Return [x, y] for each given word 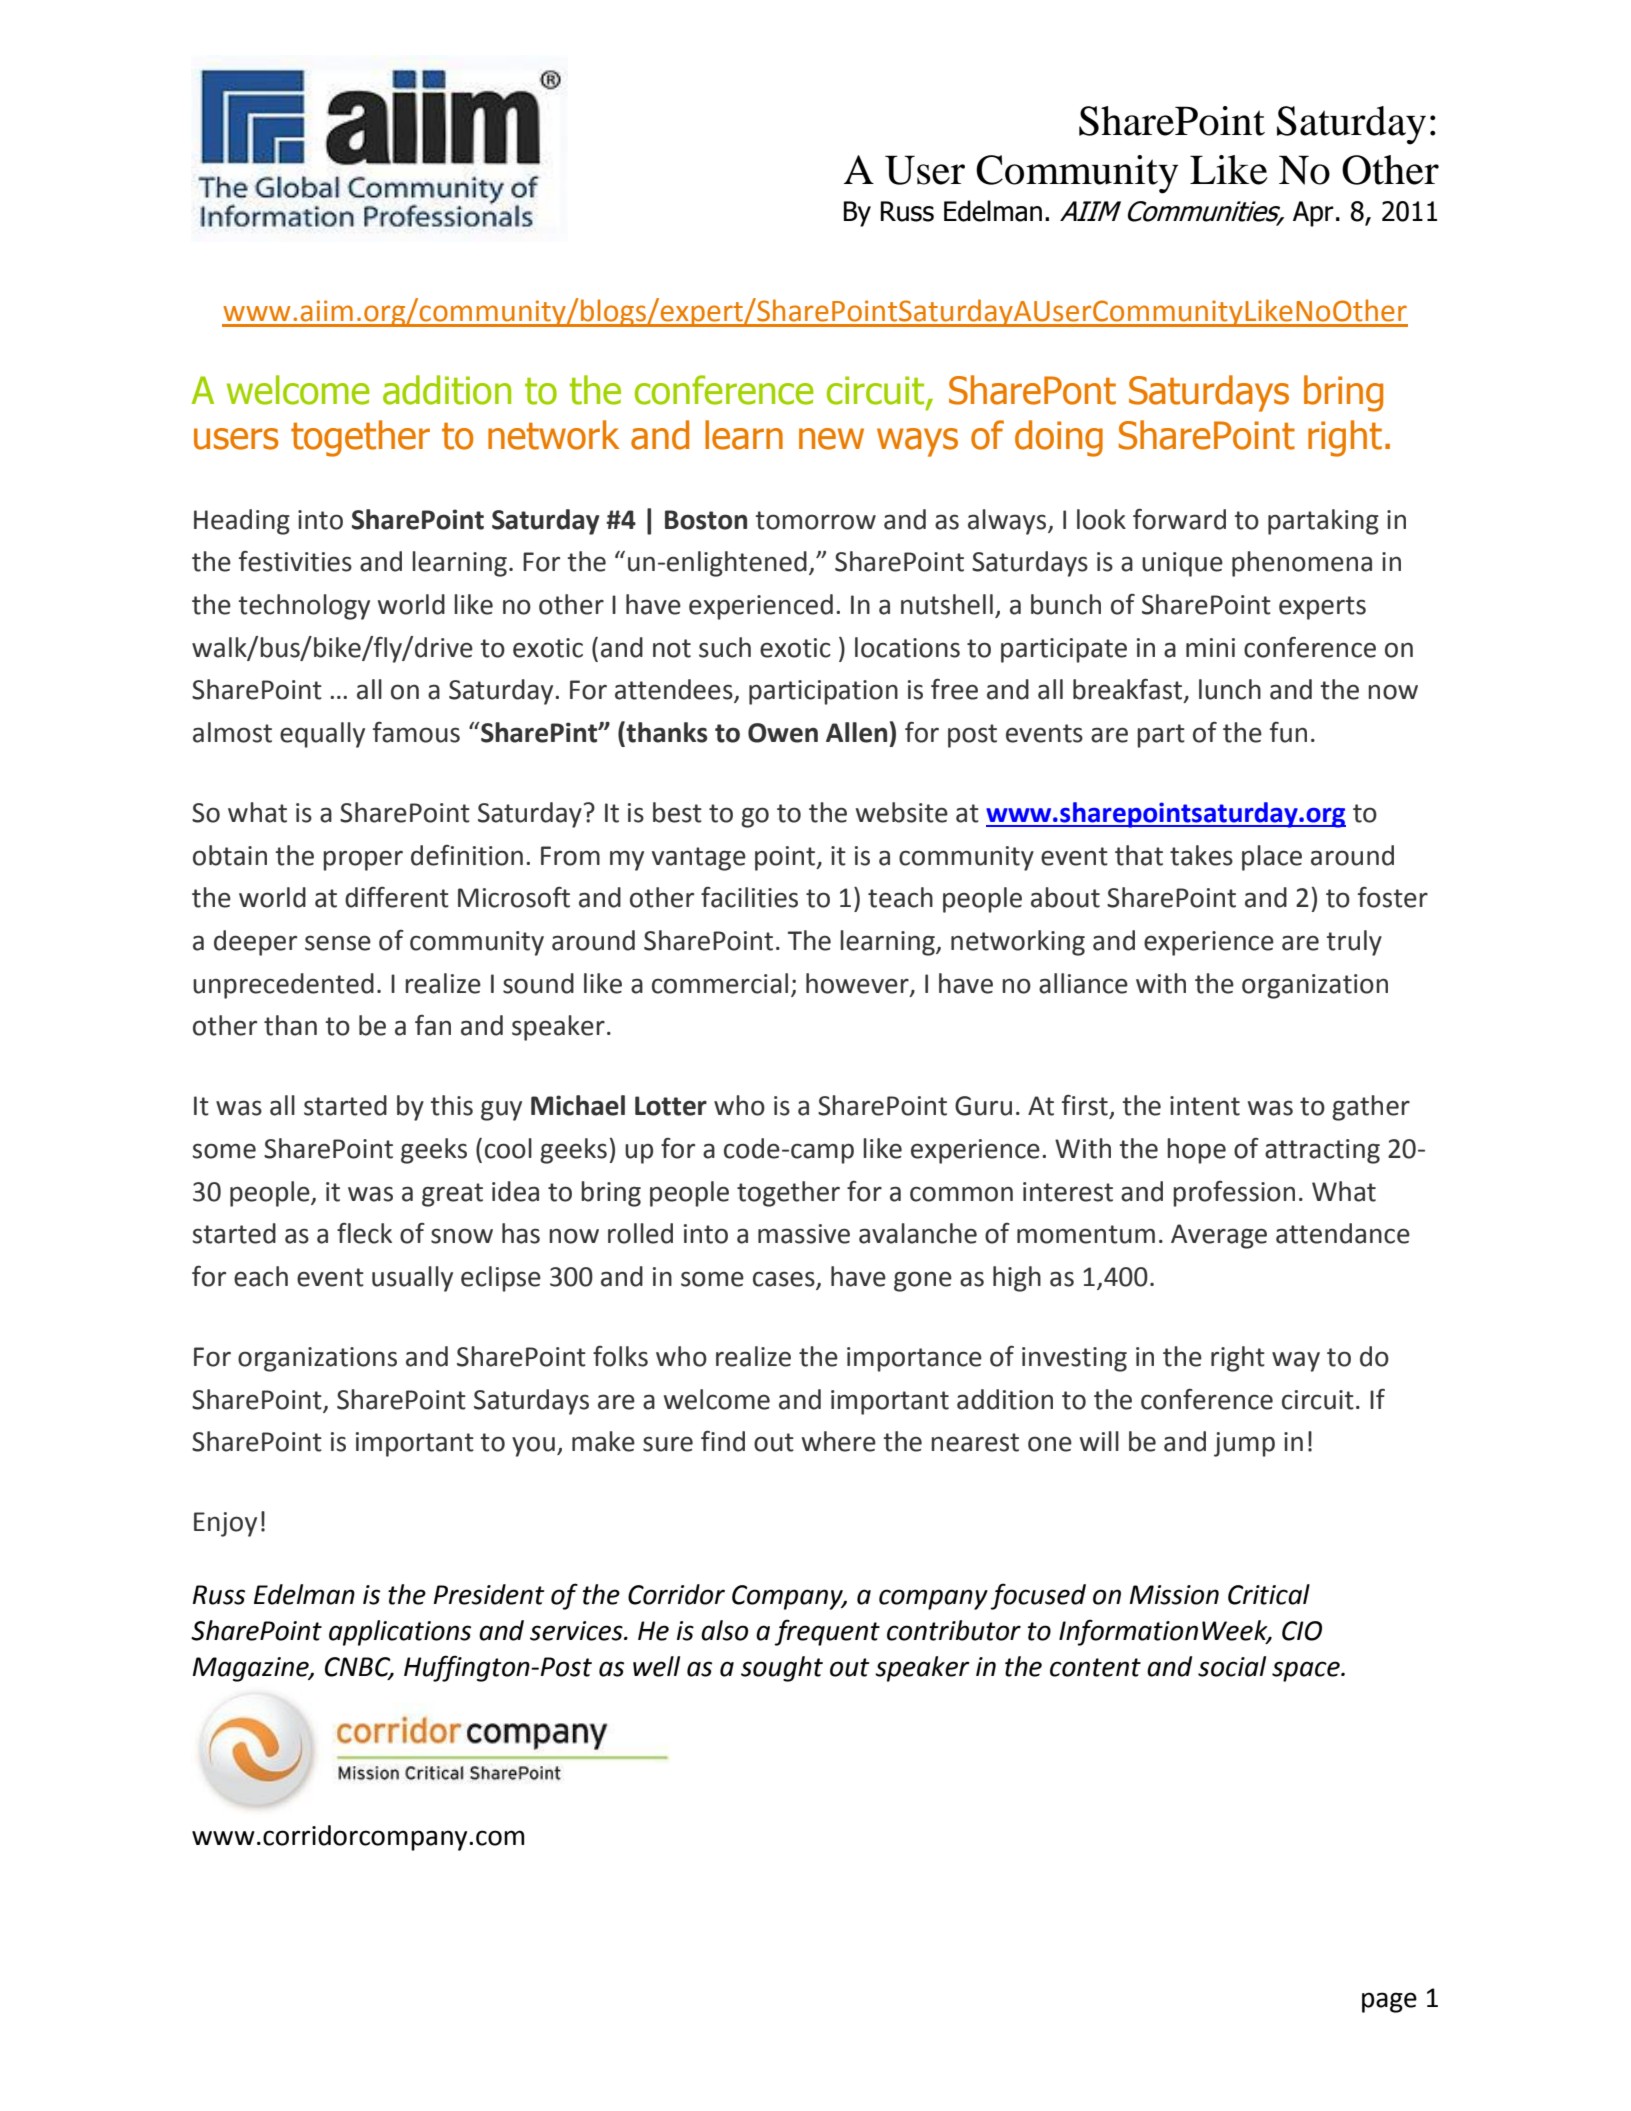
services [577, 1631]
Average [1219, 1236]
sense [338, 943]
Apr [1313, 214]
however [858, 984]
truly [1354, 943]
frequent [827, 1632]
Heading [242, 522]
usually [412, 1279]
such [725, 647]
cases [785, 1280]
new [831, 439]
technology [304, 607]
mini [1210, 647]
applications [400, 1633]
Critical [1269, 1594]
